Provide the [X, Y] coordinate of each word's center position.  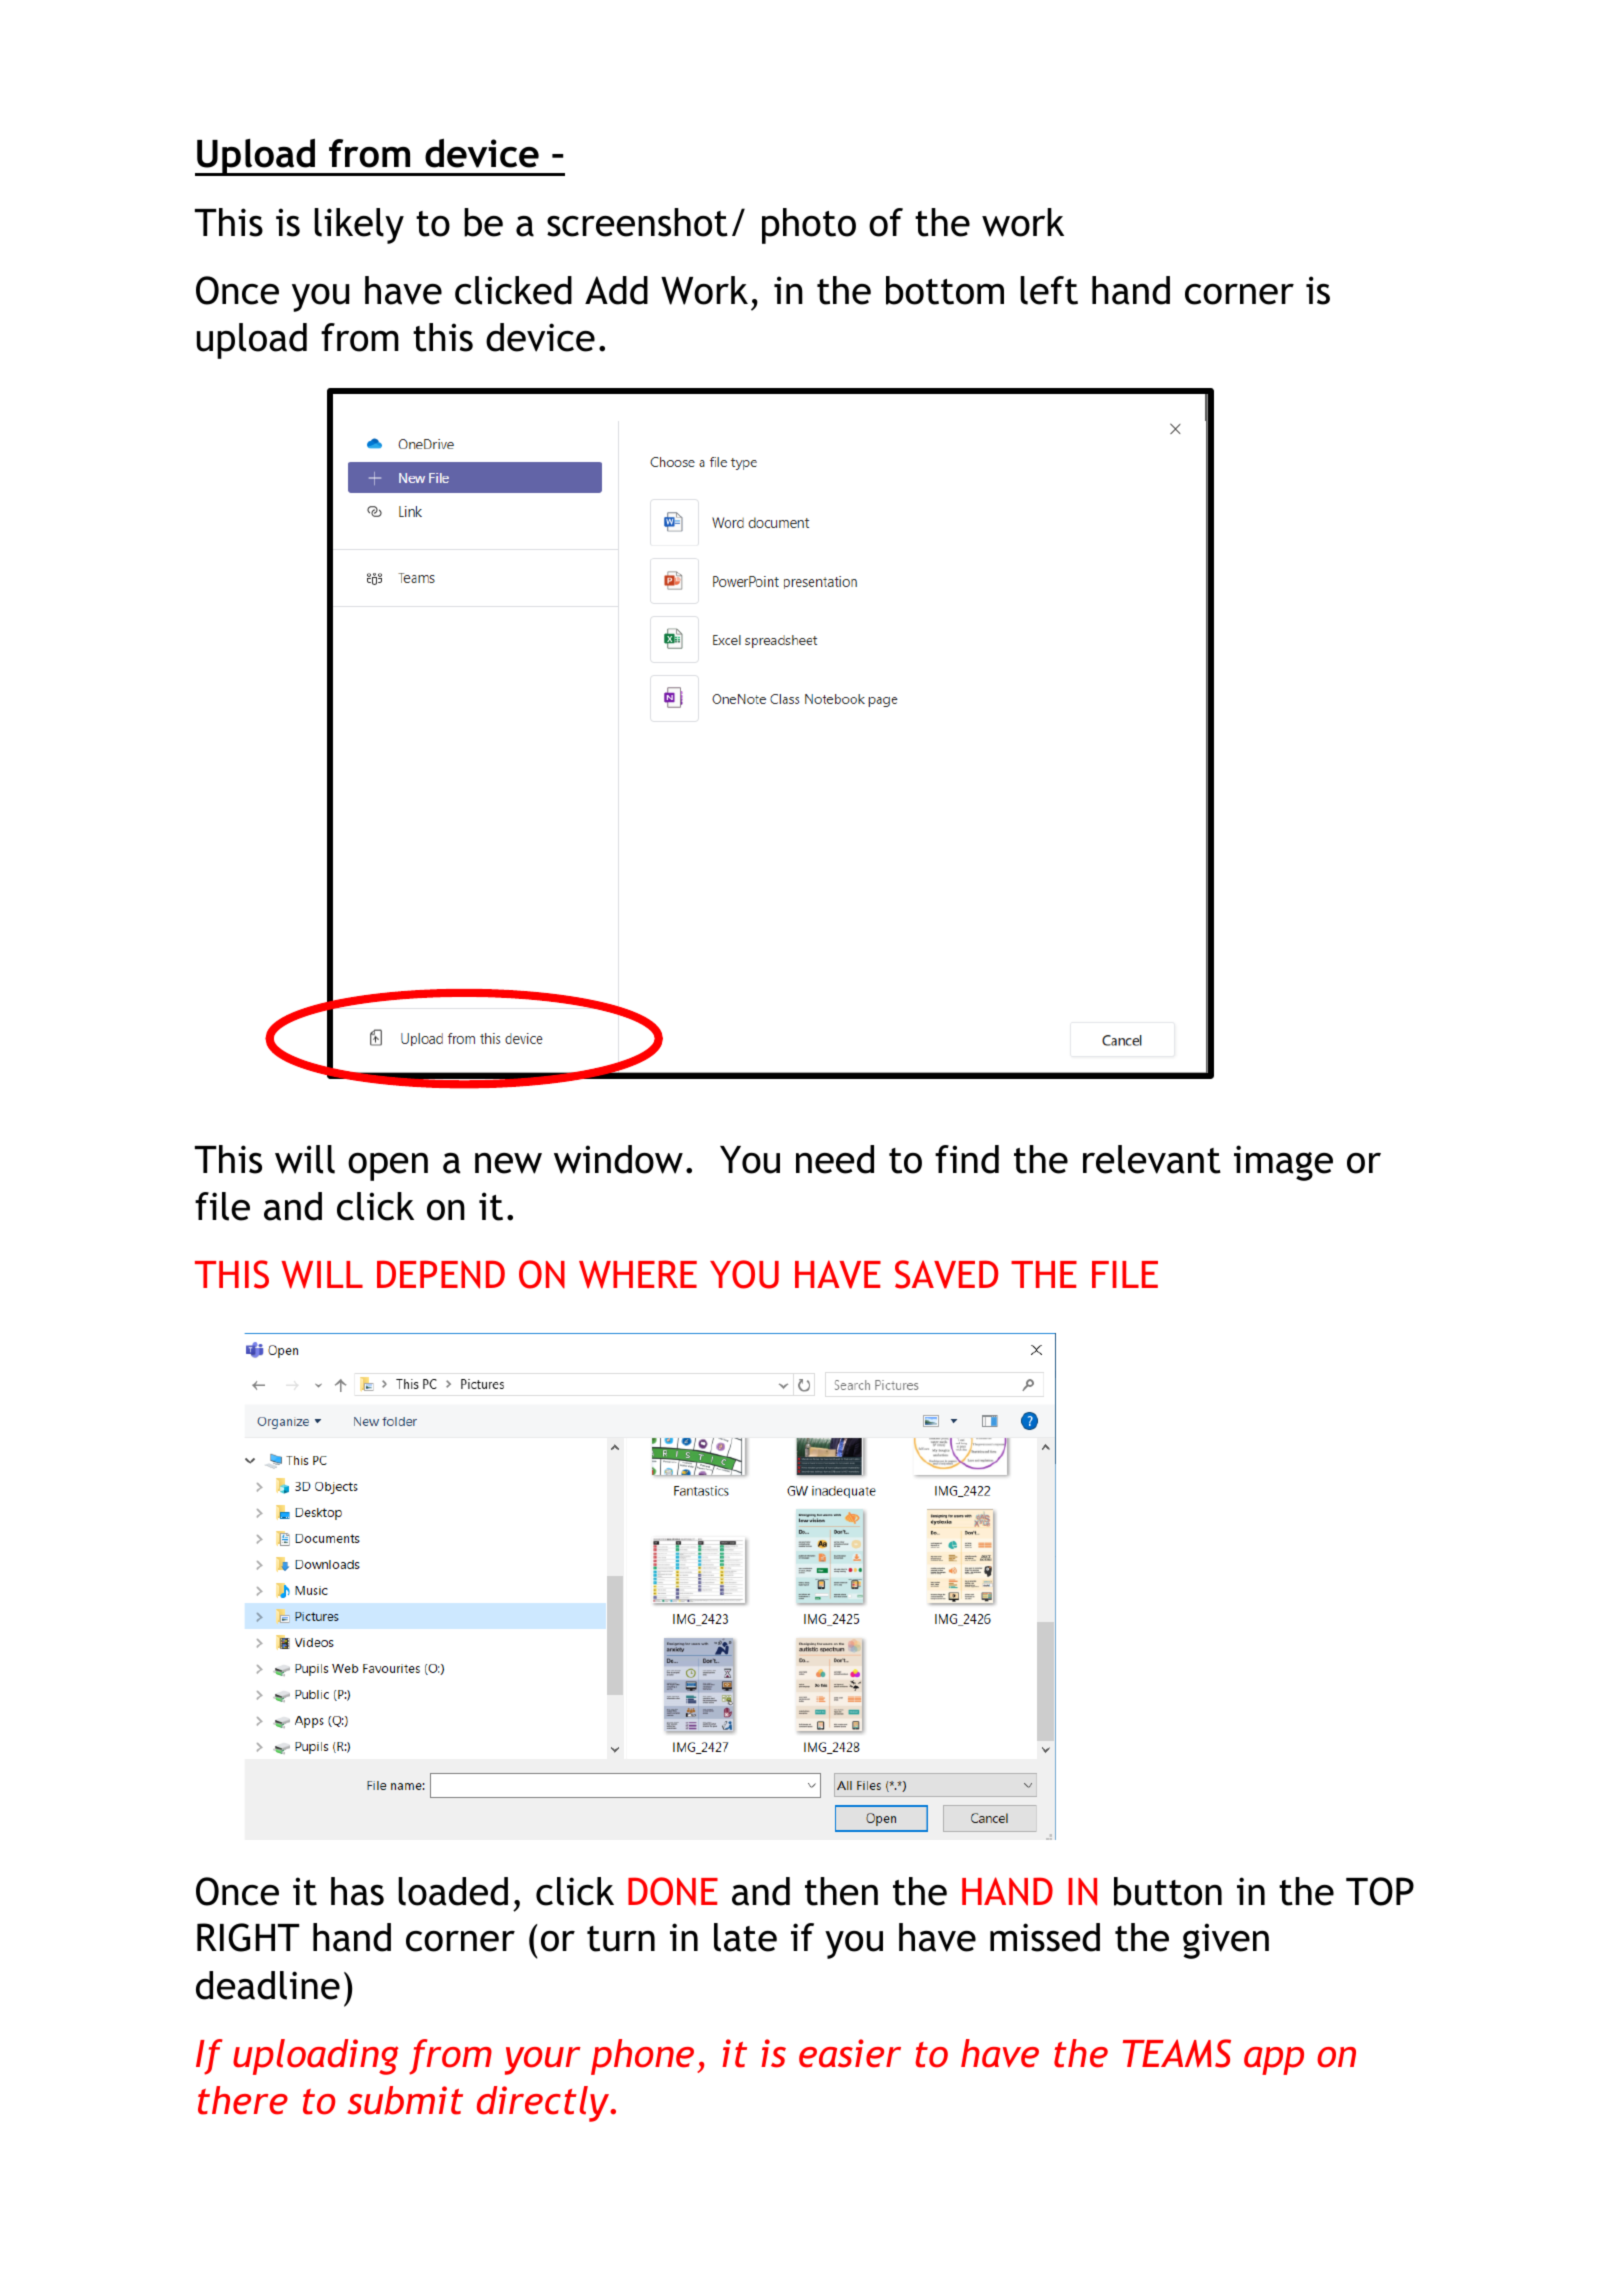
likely [359, 226]
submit [405, 2100]
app [1274, 2061]
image [1283, 1163]
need [835, 1159]
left [1049, 290]
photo [809, 226]
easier [850, 2053]
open [388, 1166]
